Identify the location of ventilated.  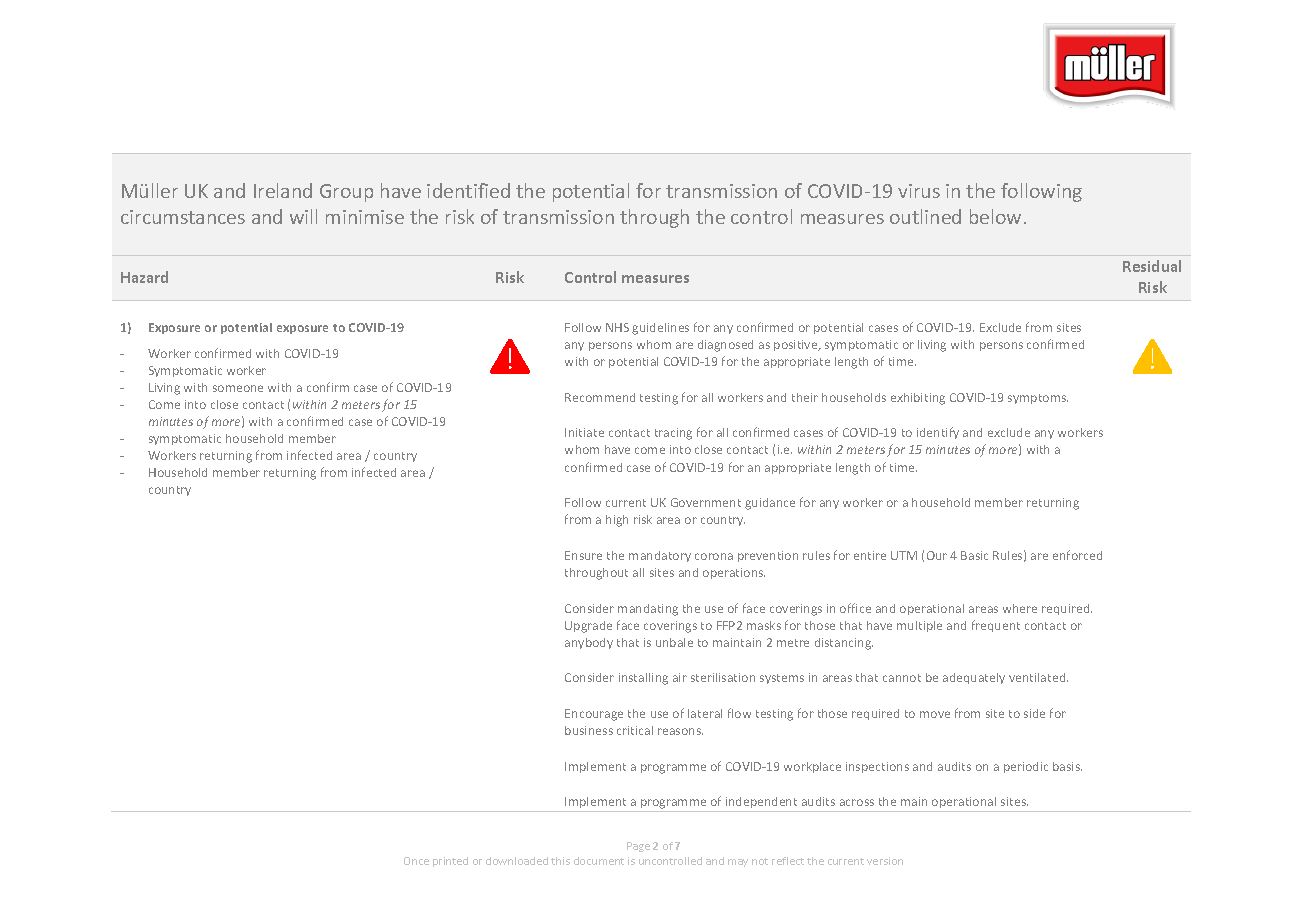
(1038, 677).
